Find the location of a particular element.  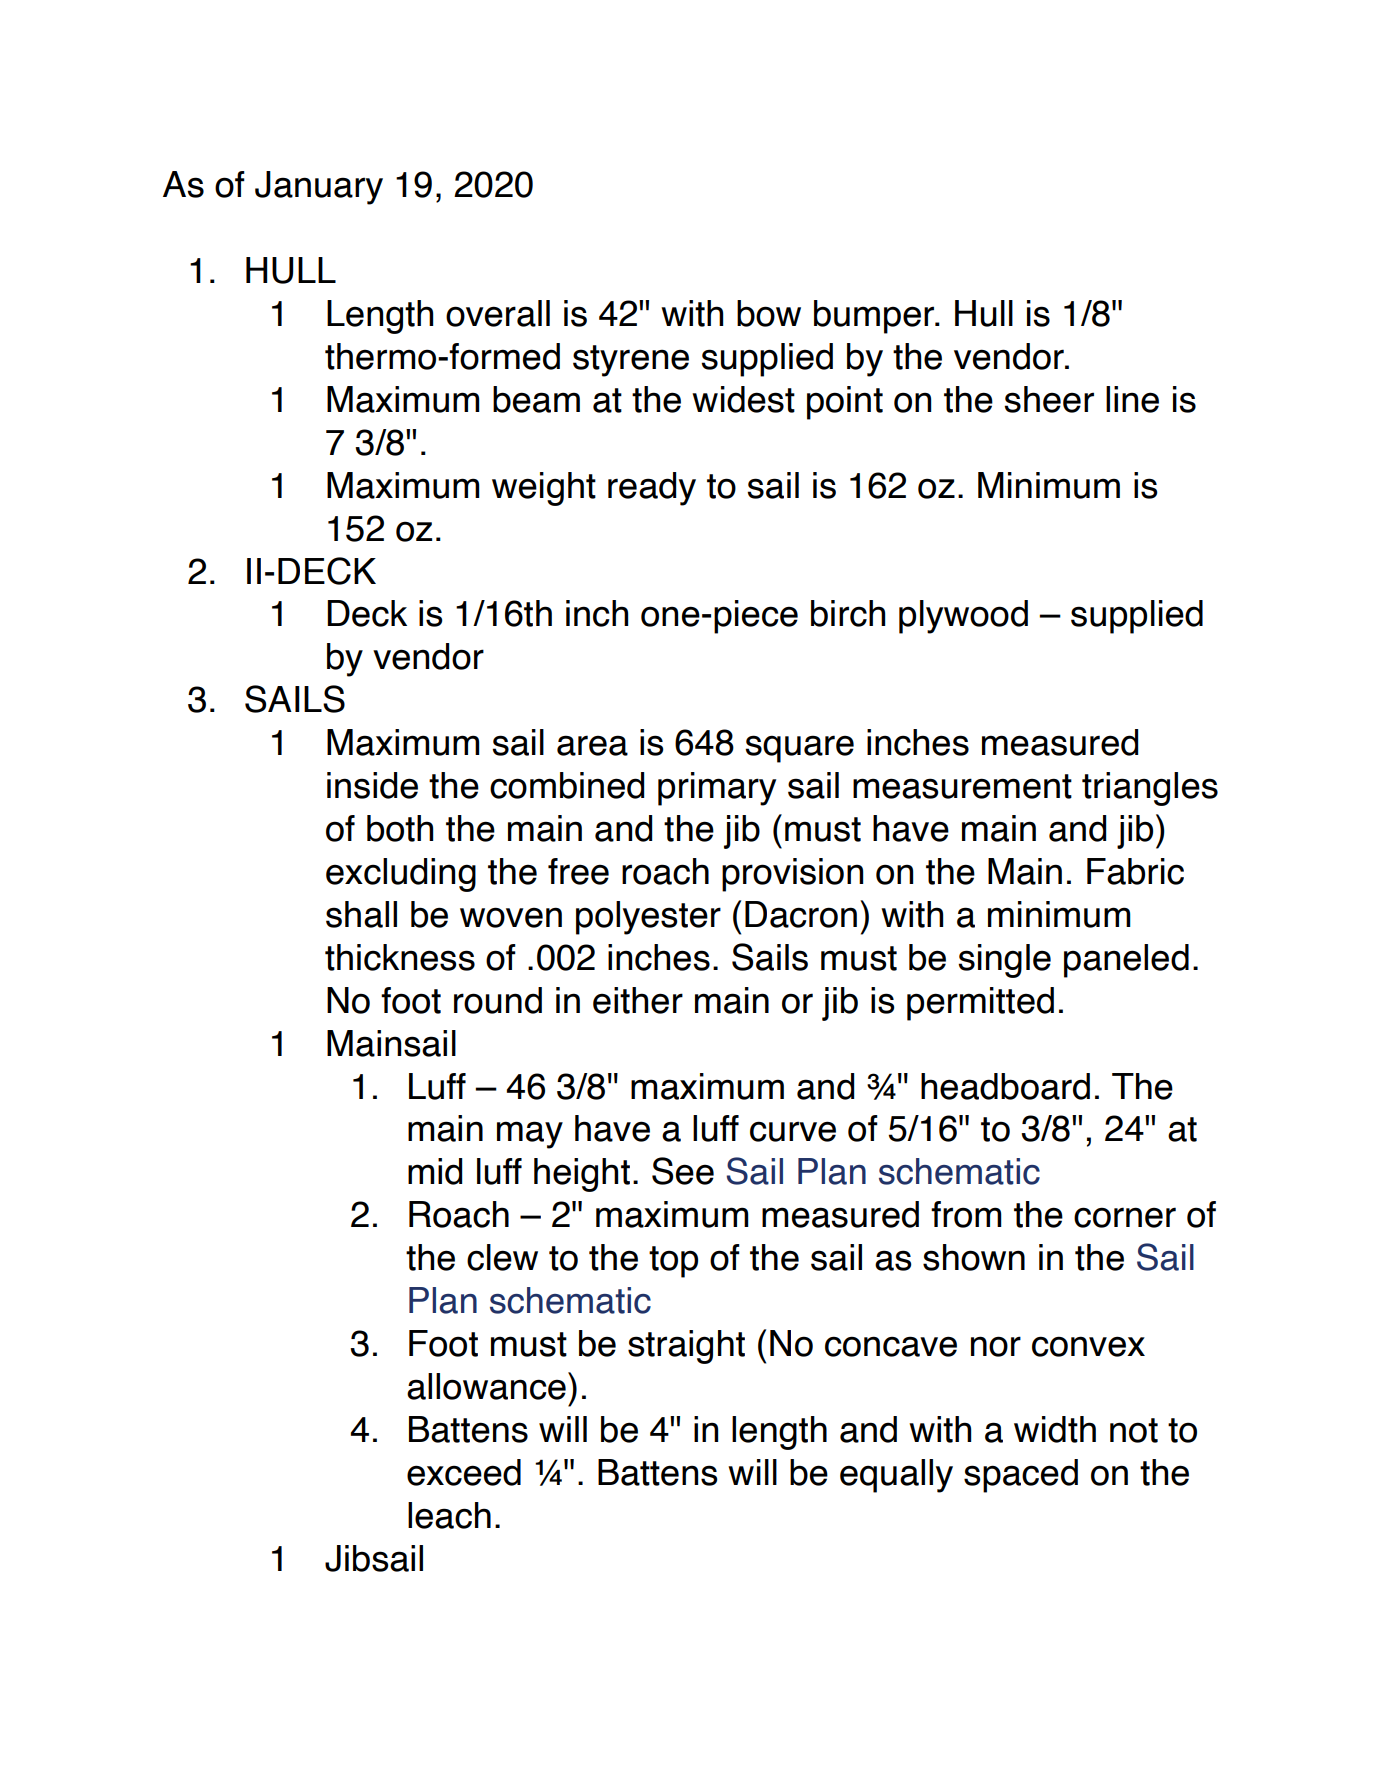

excluding is located at coordinates (401, 875).
